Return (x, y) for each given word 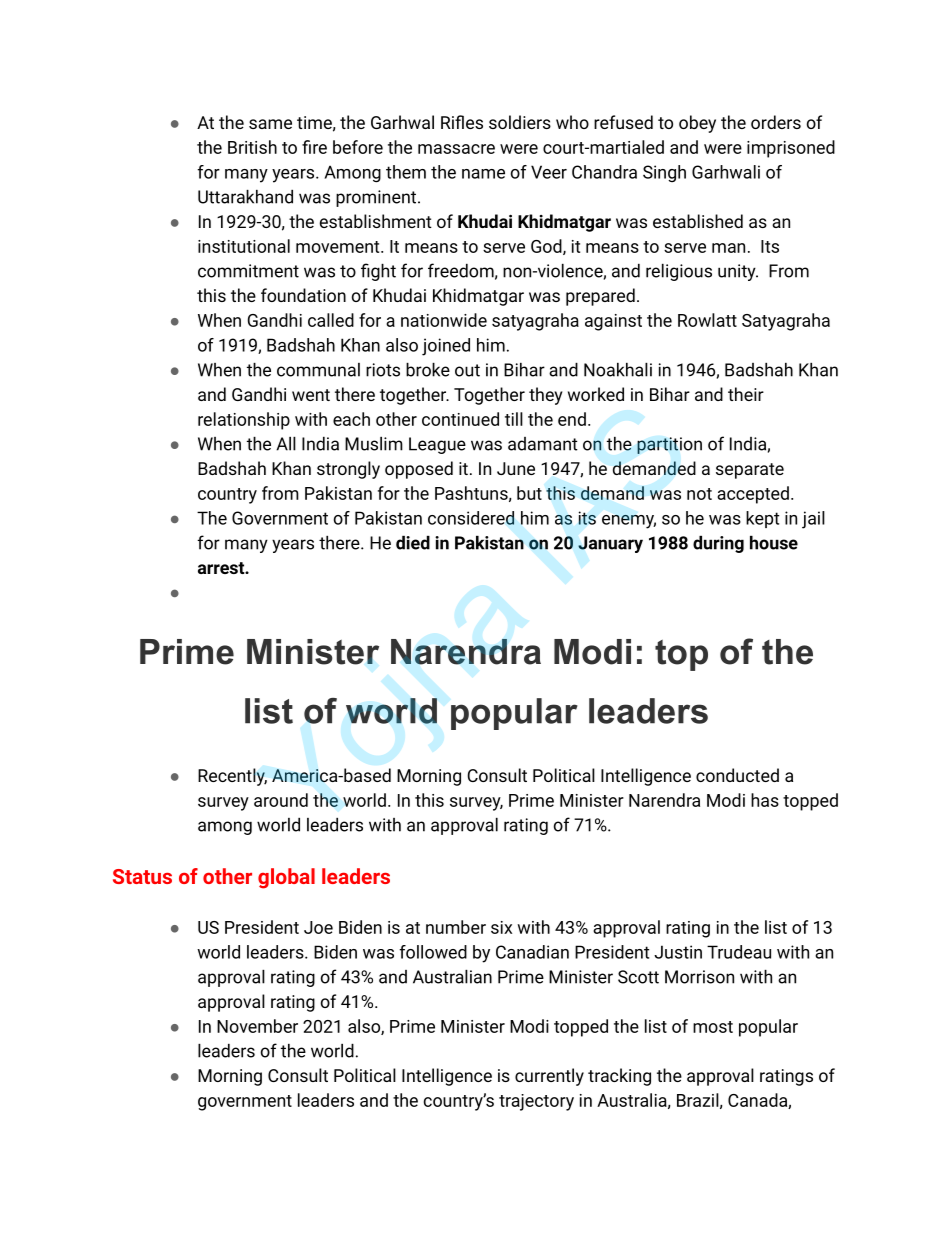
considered (471, 518)
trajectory (536, 1102)
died (413, 543)
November (257, 1026)
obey (697, 124)
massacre (456, 149)
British (252, 147)
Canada (758, 1101)
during (718, 544)
